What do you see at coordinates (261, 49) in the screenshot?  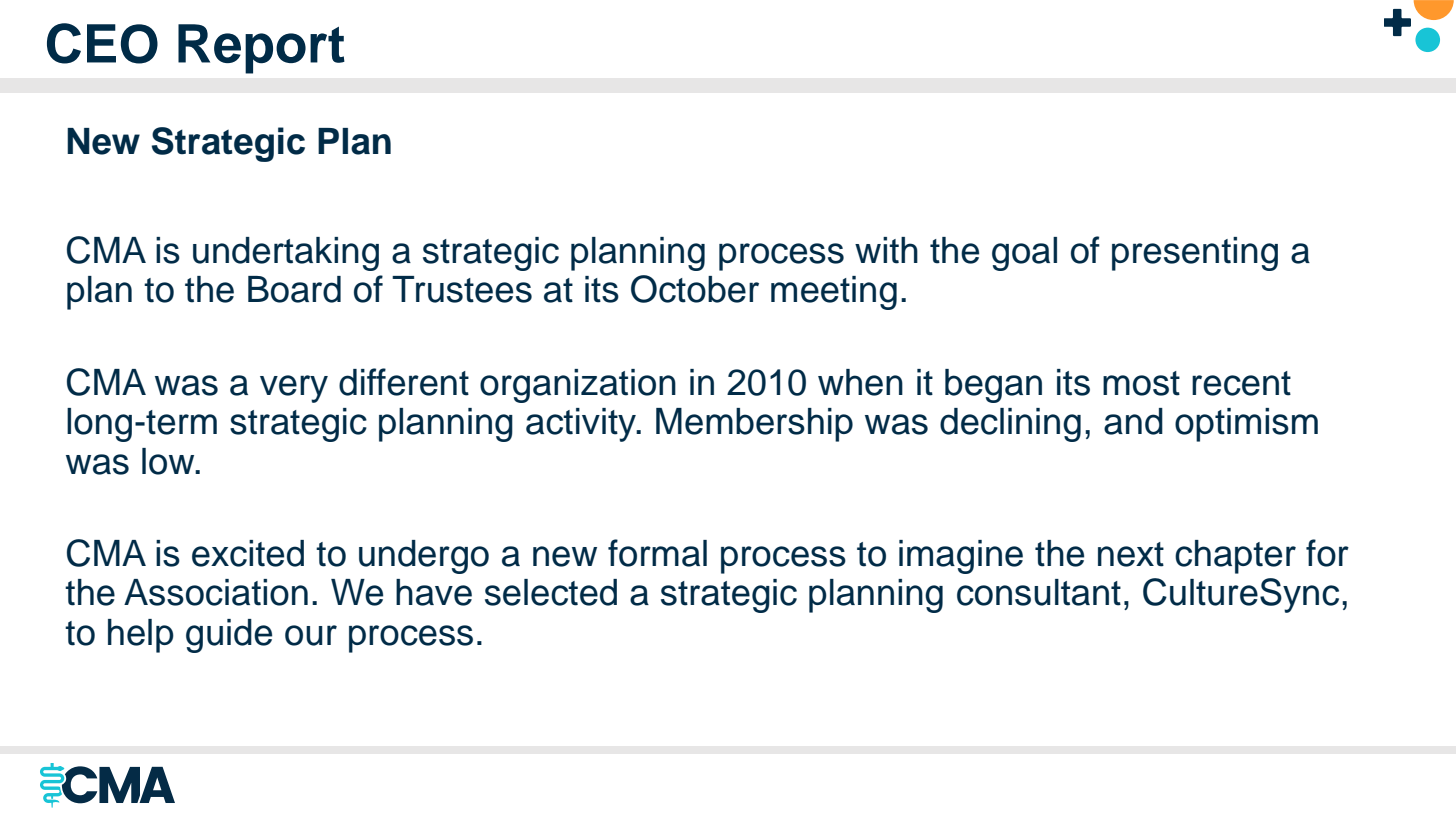 I see `Report` at bounding box center [261, 49].
